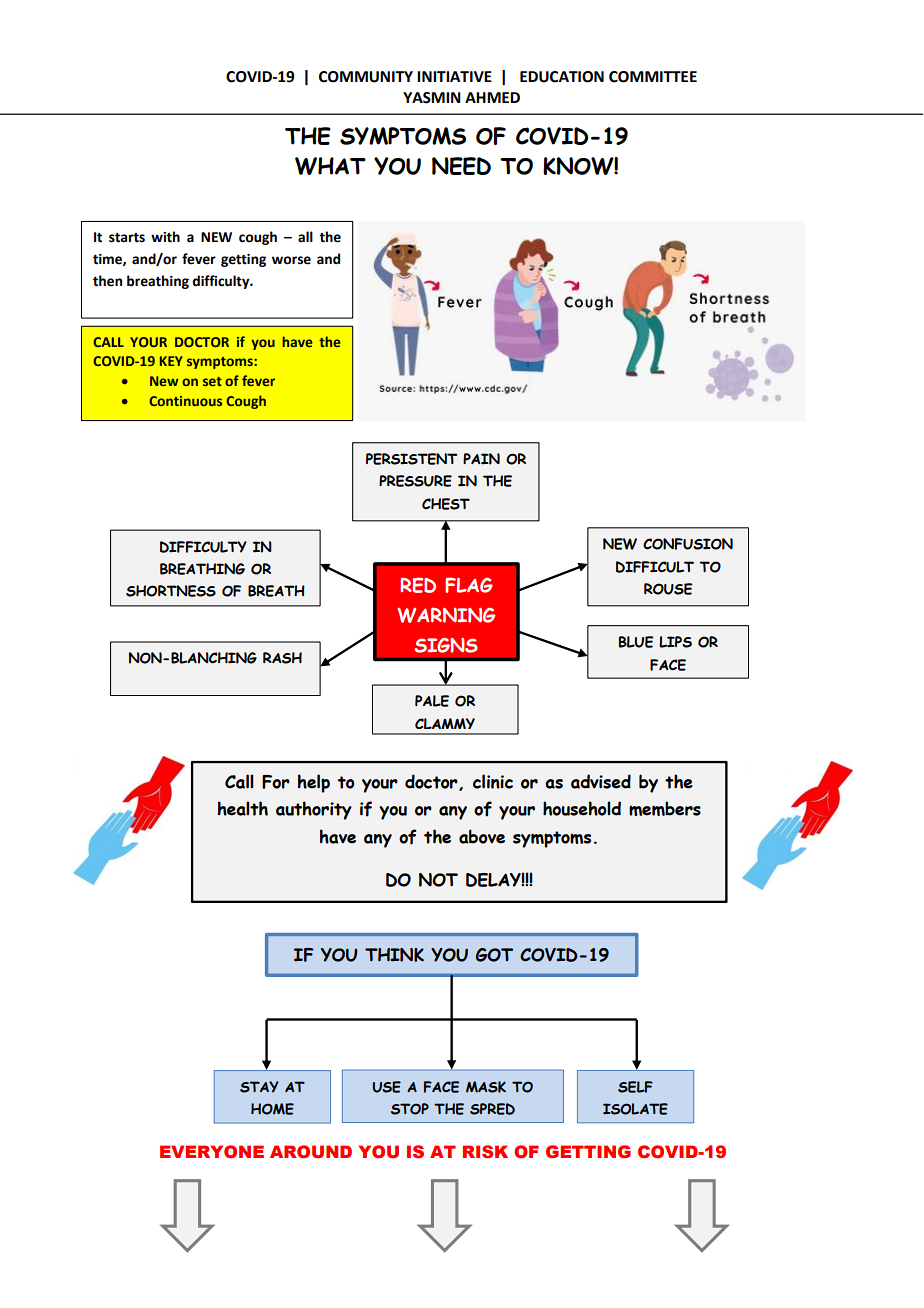 This screenshot has width=924, height=1308. Describe the element at coordinates (165, 237) in the screenshot. I see `with` at that location.
